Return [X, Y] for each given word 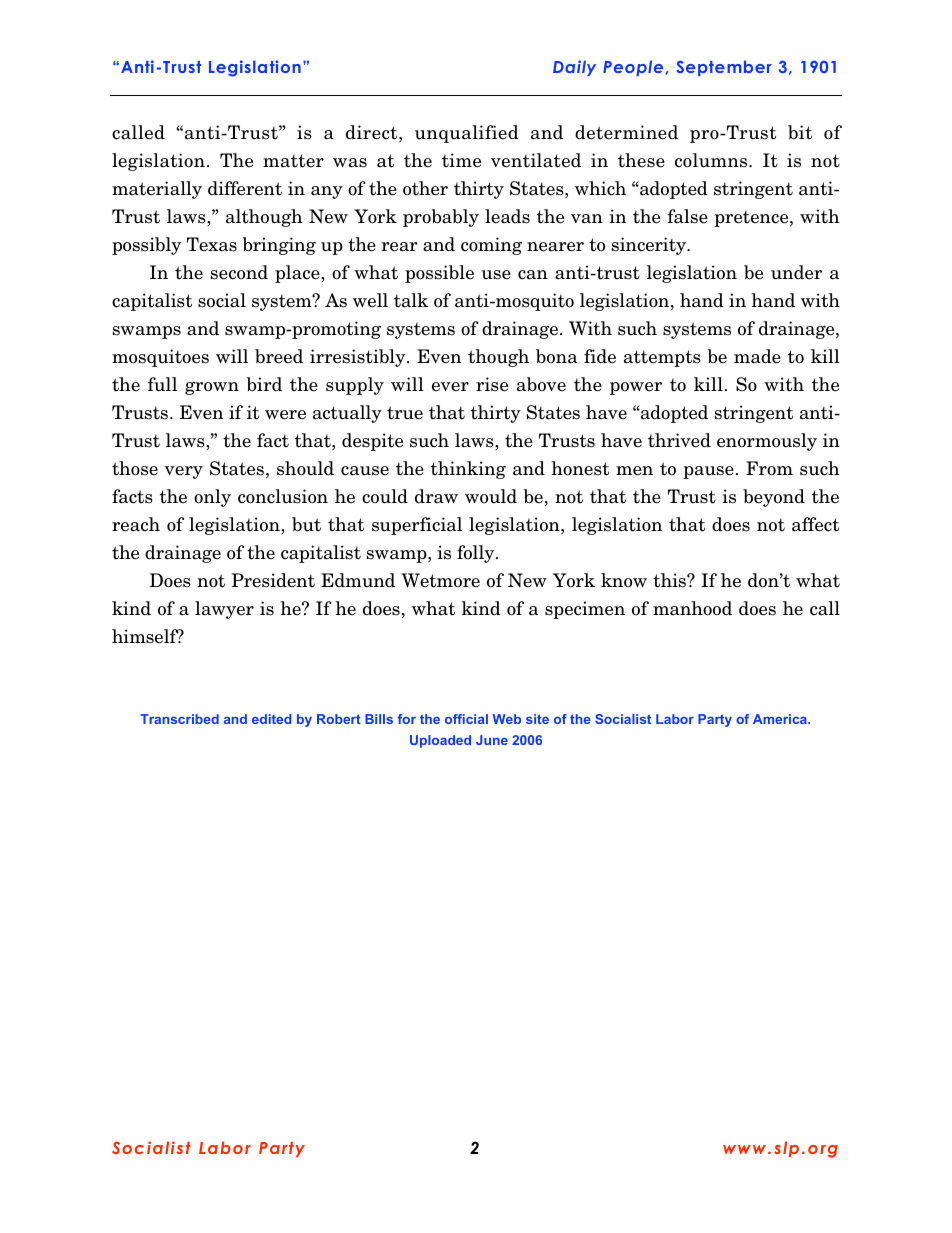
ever [450, 387]
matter [293, 161]
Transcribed [179, 719]
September [724, 68]
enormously [767, 442]
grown [212, 388]
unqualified [467, 134]
